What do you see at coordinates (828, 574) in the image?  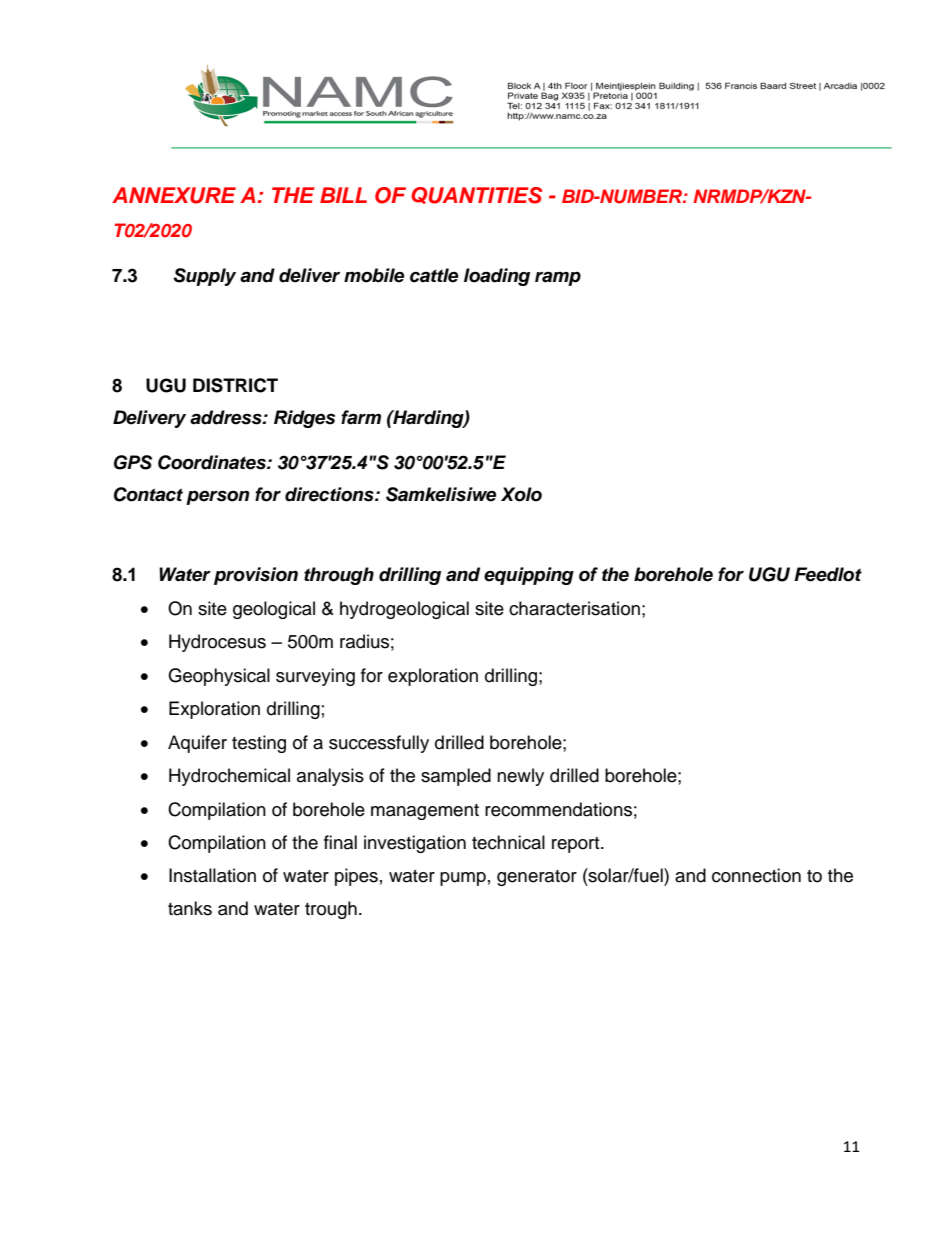 I see `Feedlot` at bounding box center [828, 574].
